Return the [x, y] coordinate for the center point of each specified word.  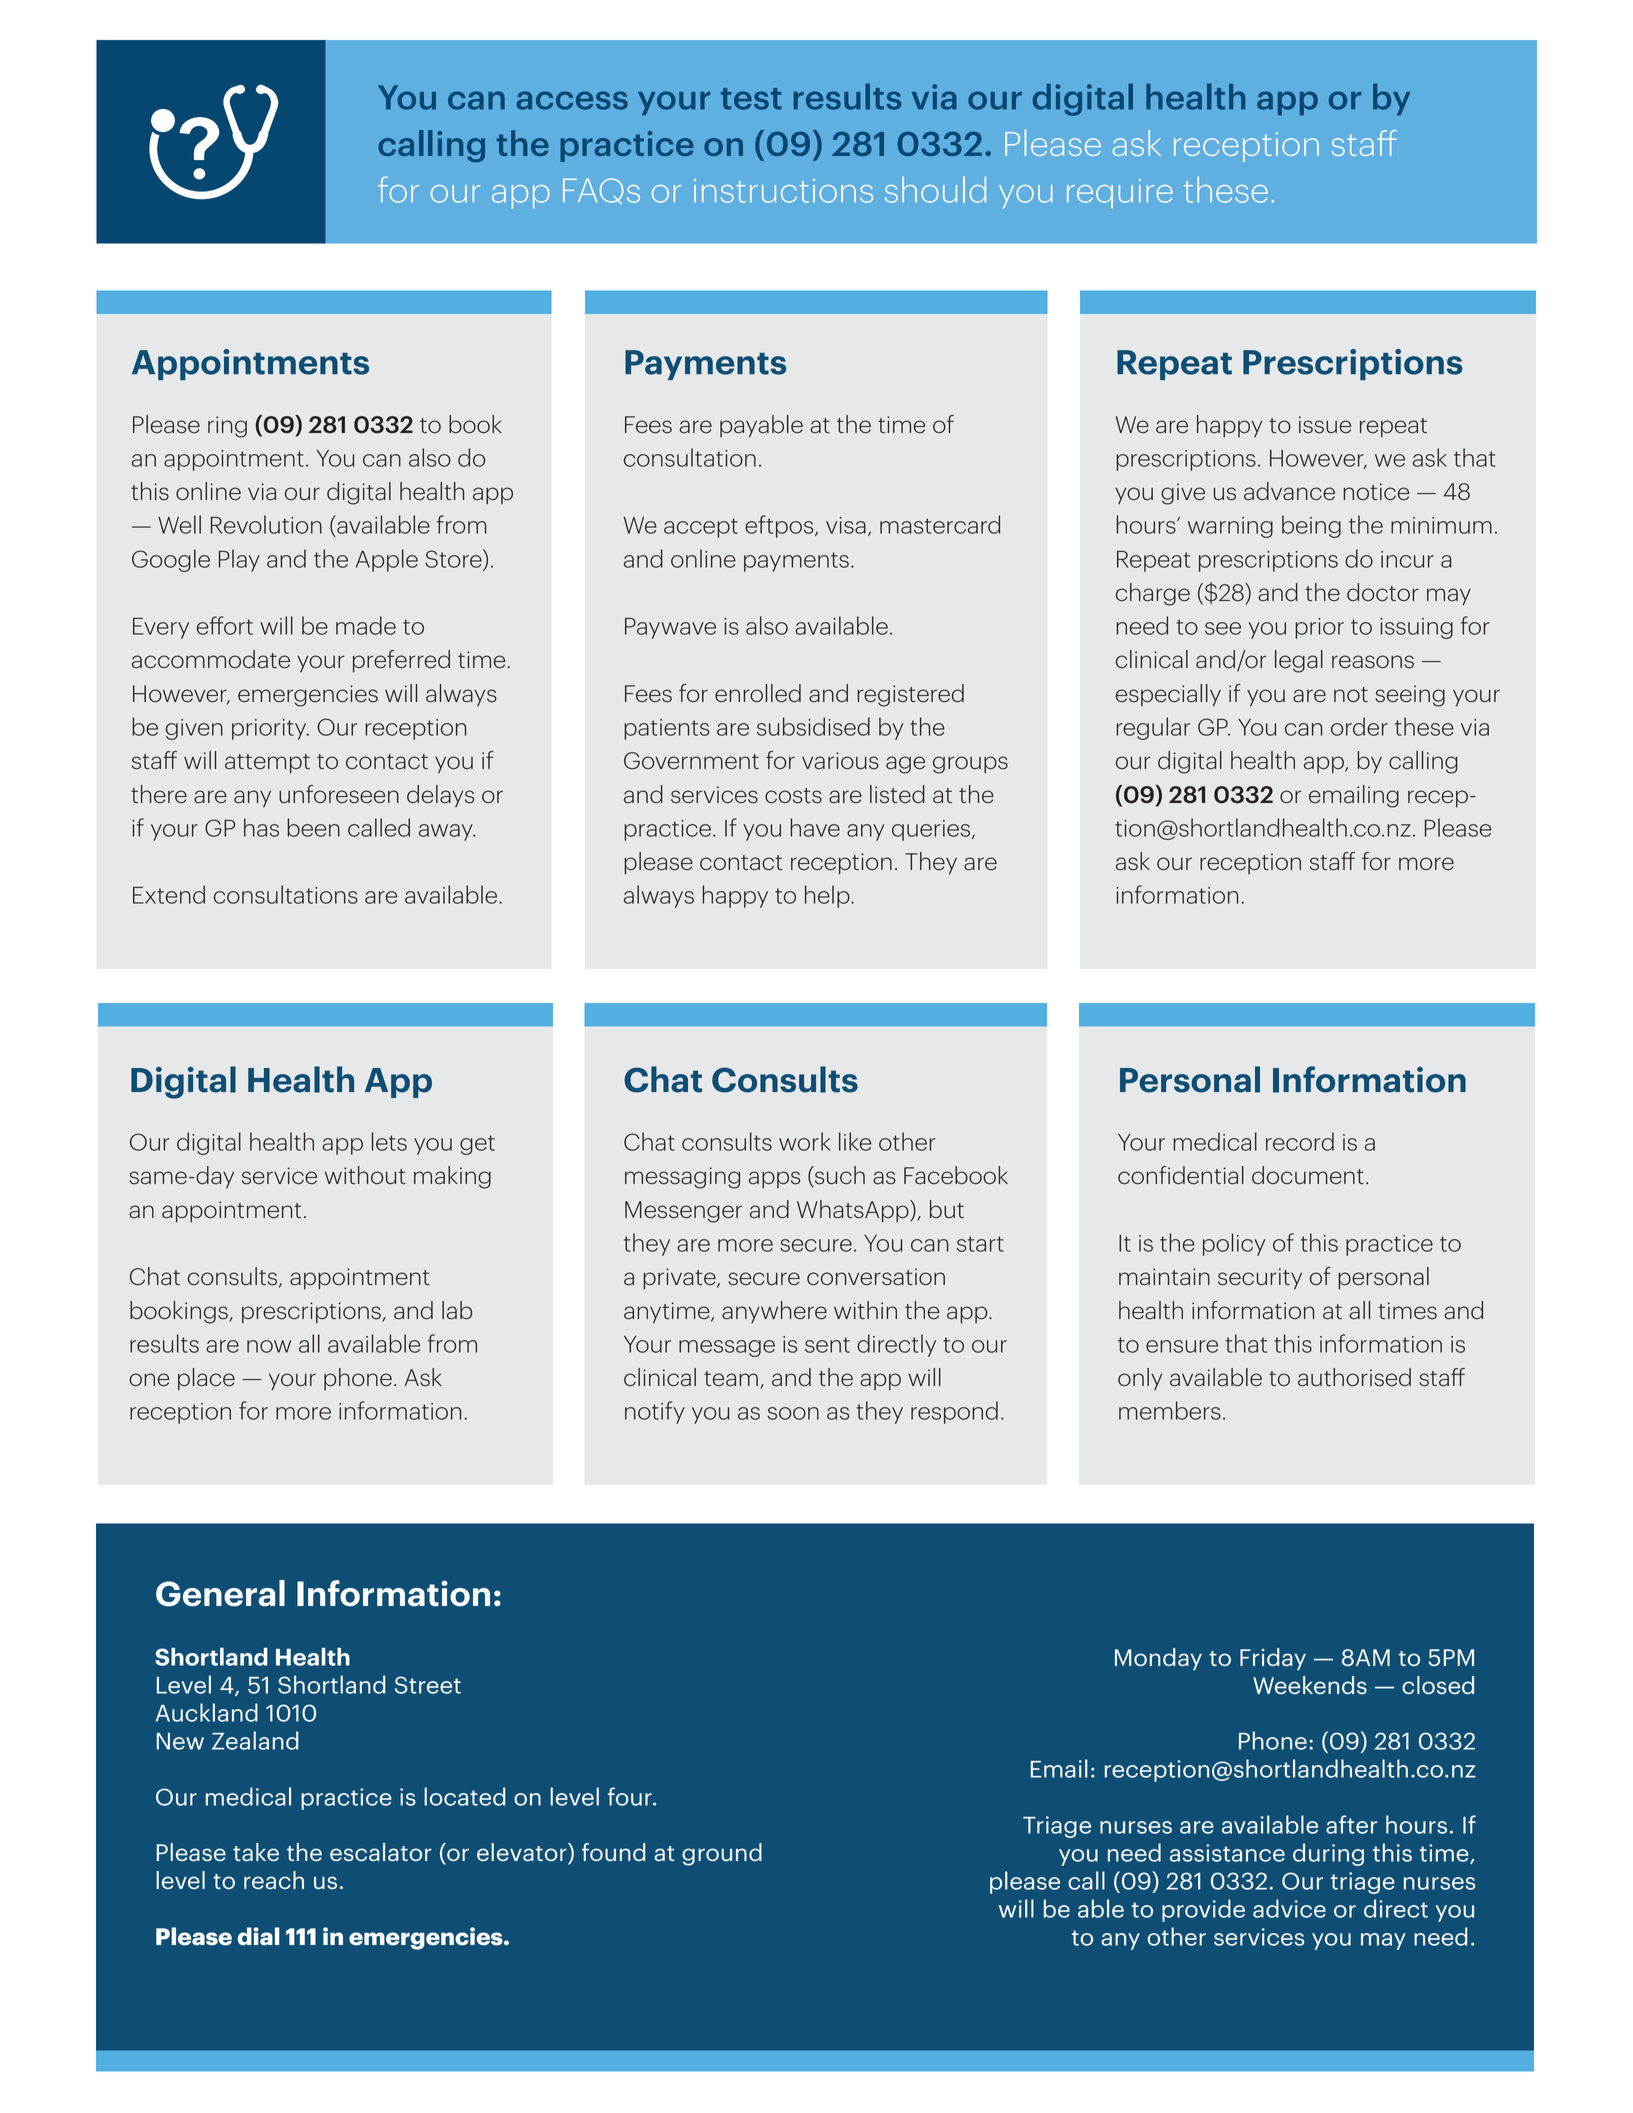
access [572, 100]
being [1311, 526]
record [1300, 1141]
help [828, 896]
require [1120, 194]
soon [793, 1413]
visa [846, 525]
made [366, 625]
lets [389, 1141]
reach [274, 1880]
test [751, 99]
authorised [1354, 1377]
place [206, 1379]
